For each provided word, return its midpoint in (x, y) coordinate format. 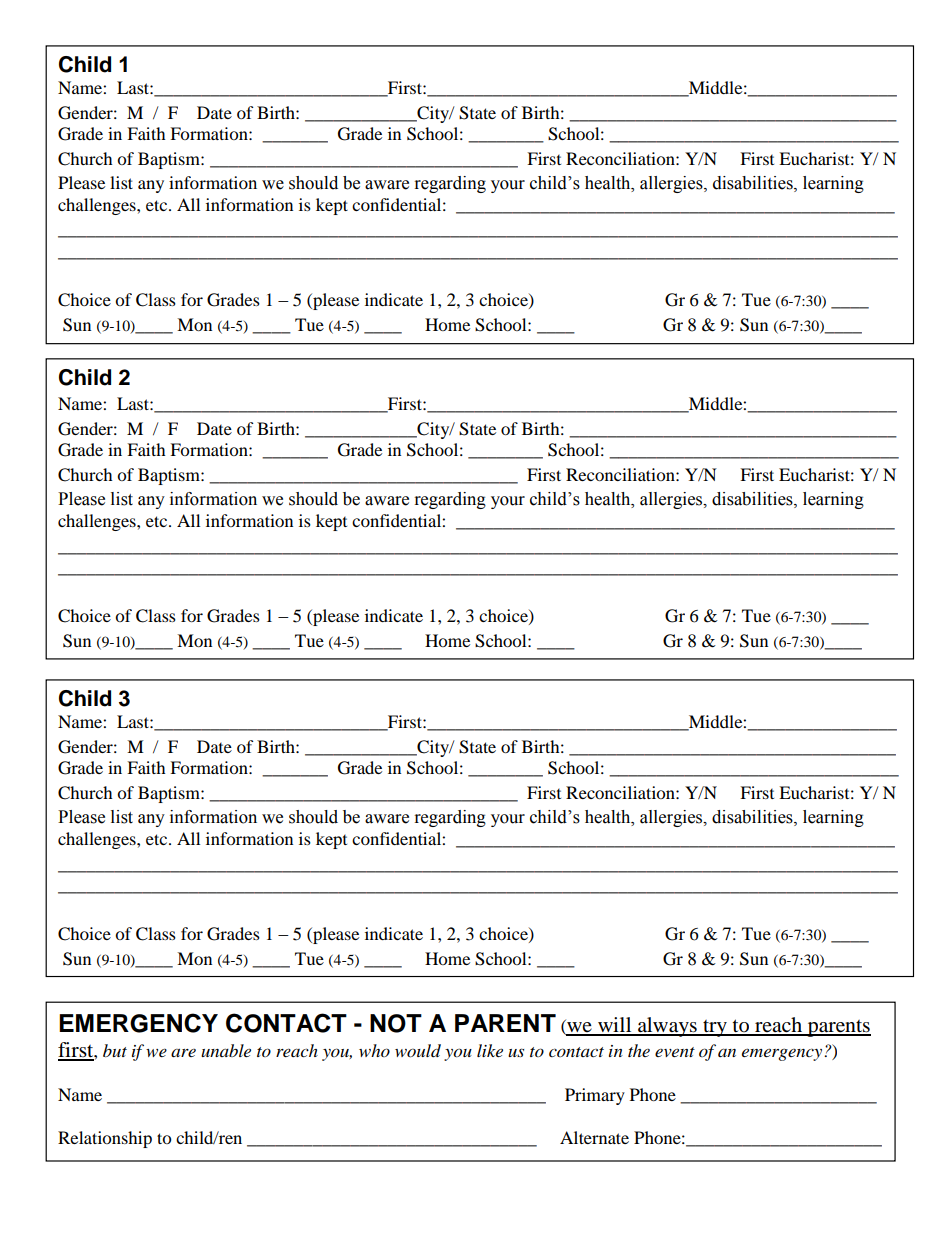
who (374, 1050)
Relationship (105, 1139)
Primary (595, 1096)
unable (226, 1050)
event (675, 1052)
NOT (396, 1023)
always (667, 1027)
